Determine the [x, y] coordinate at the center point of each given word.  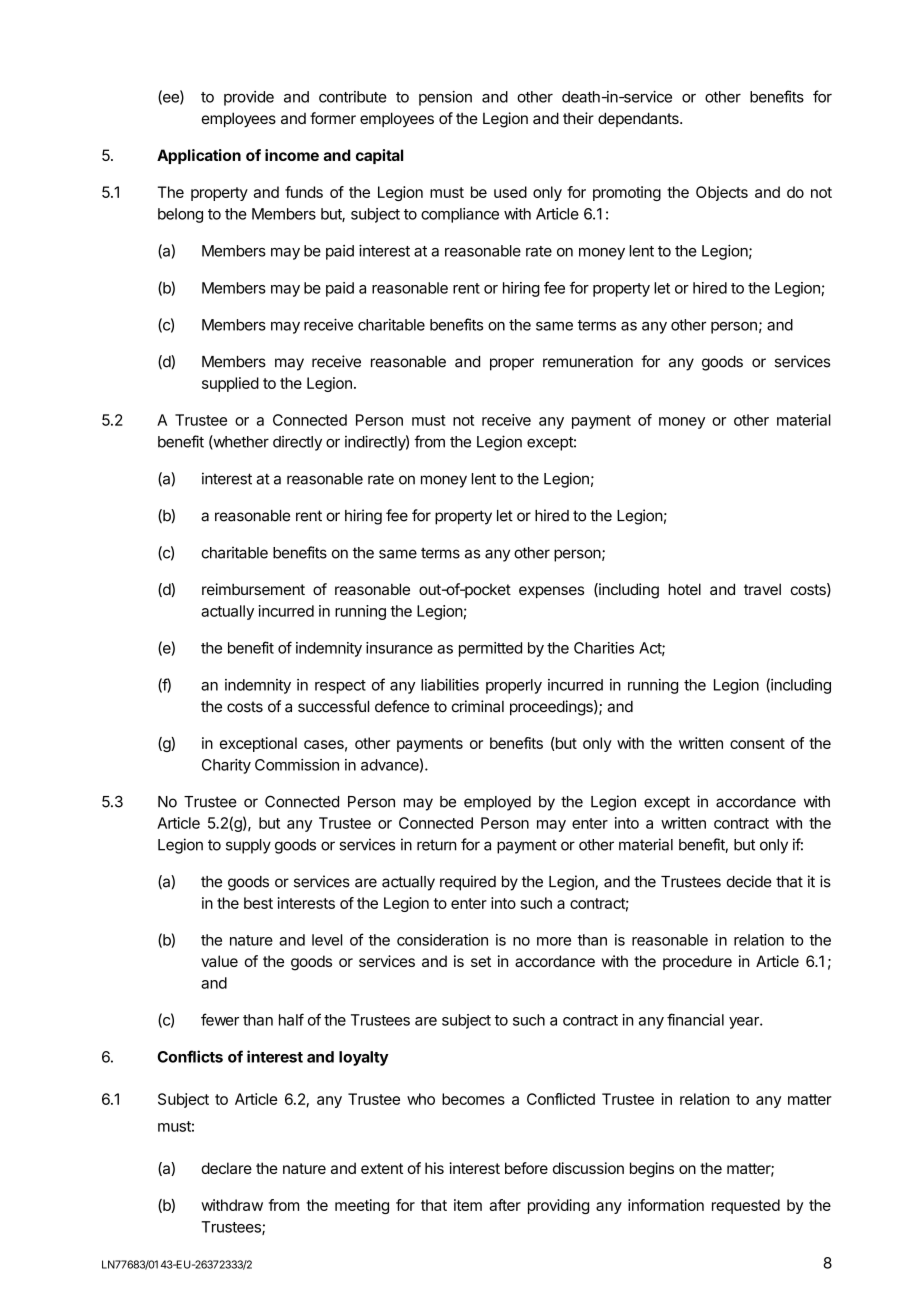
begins [652, 1170]
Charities [604, 648]
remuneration [588, 361]
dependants [639, 119]
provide [249, 98]
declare [226, 1168]
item [468, 1205]
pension [445, 98]
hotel [685, 589]
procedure [697, 962]
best [258, 903]
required [468, 883]
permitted [490, 649]
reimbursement [253, 589]
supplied [230, 384]
